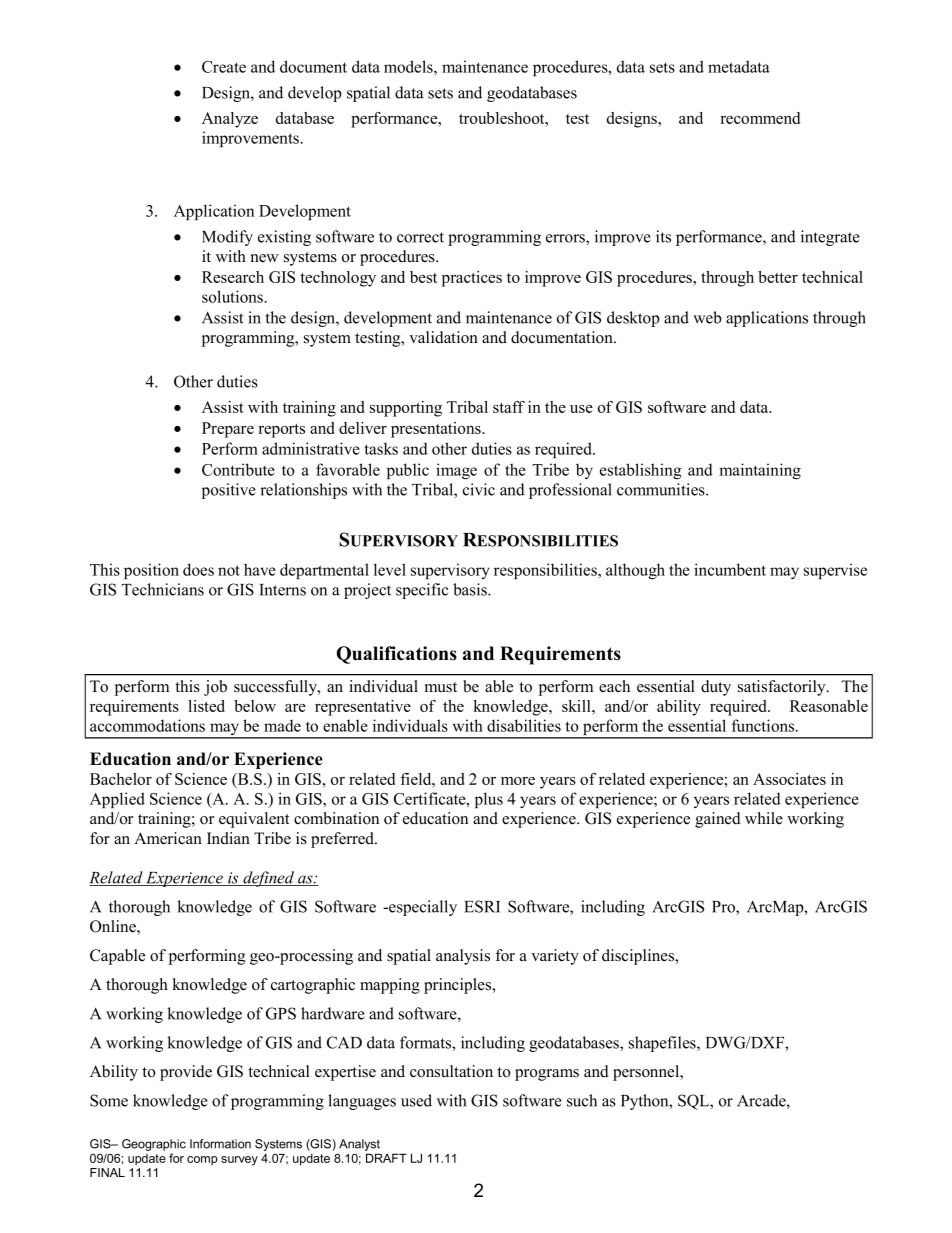 This screenshot has height=1233, width=952. What do you see at coordinates (489, 800) in the screenshot?
I see `plus` at bounding box center [489, 800].
